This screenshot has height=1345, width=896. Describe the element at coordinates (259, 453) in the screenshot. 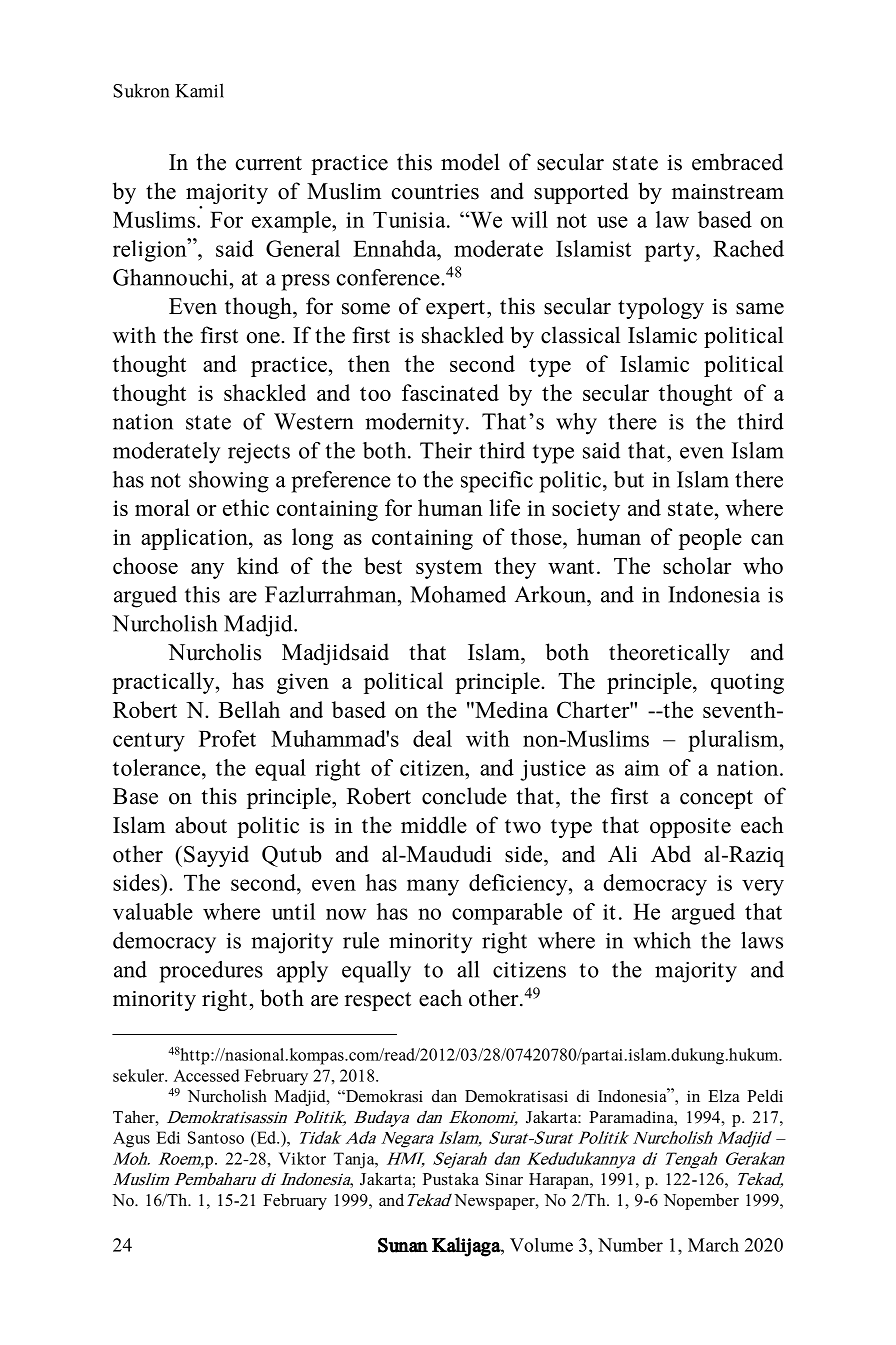

I see `rejects` at that location.
